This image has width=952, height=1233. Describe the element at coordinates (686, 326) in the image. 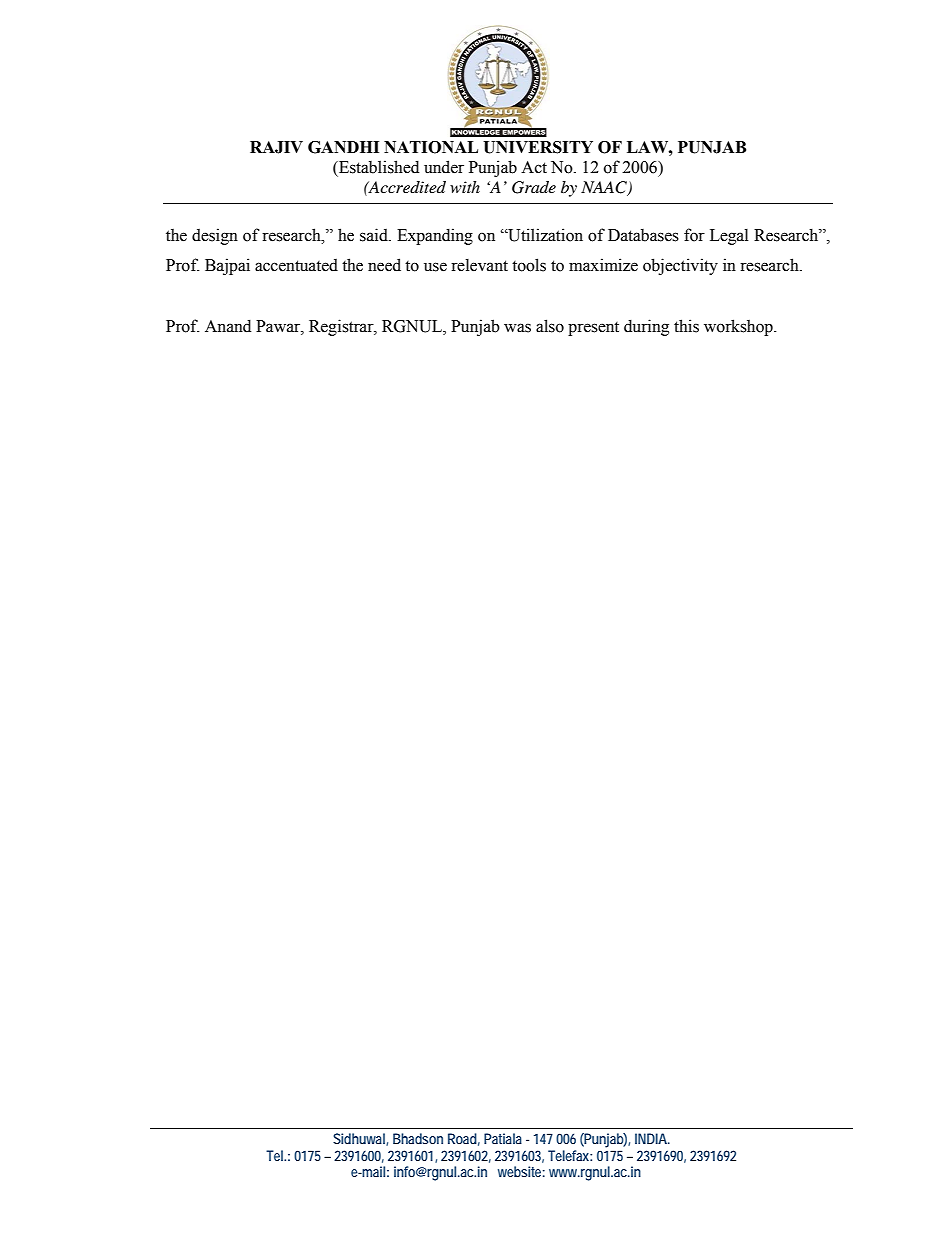

I see `this` at that location.
